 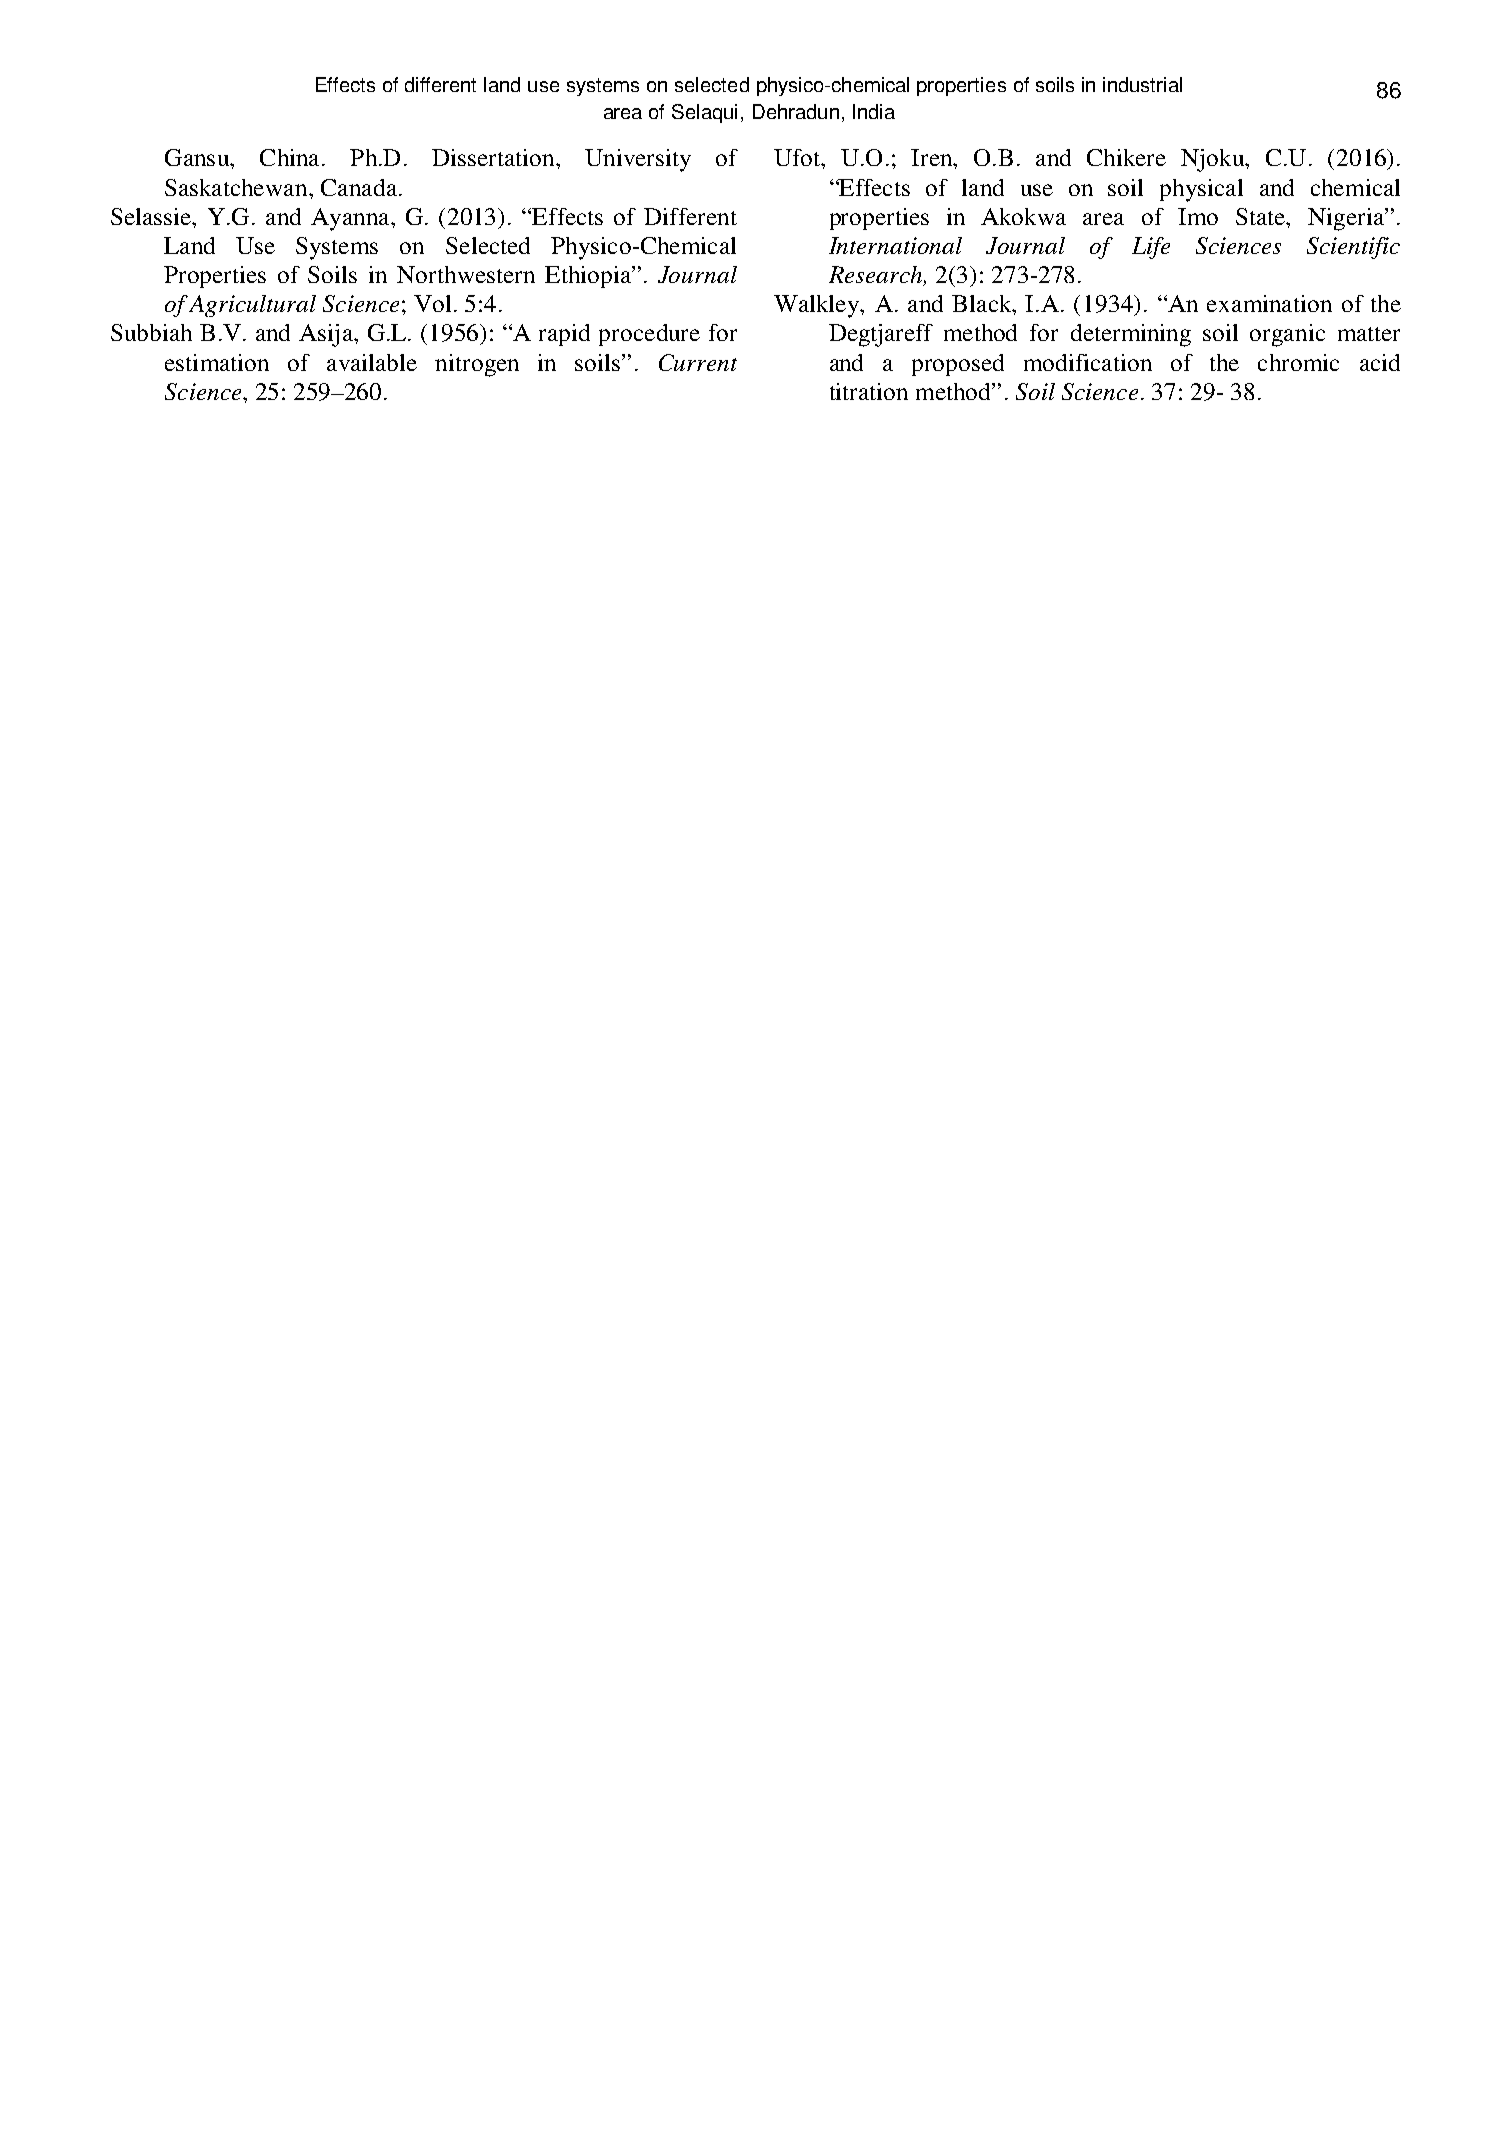 I want to click on Northwestern, so click(x=466, y=274).
